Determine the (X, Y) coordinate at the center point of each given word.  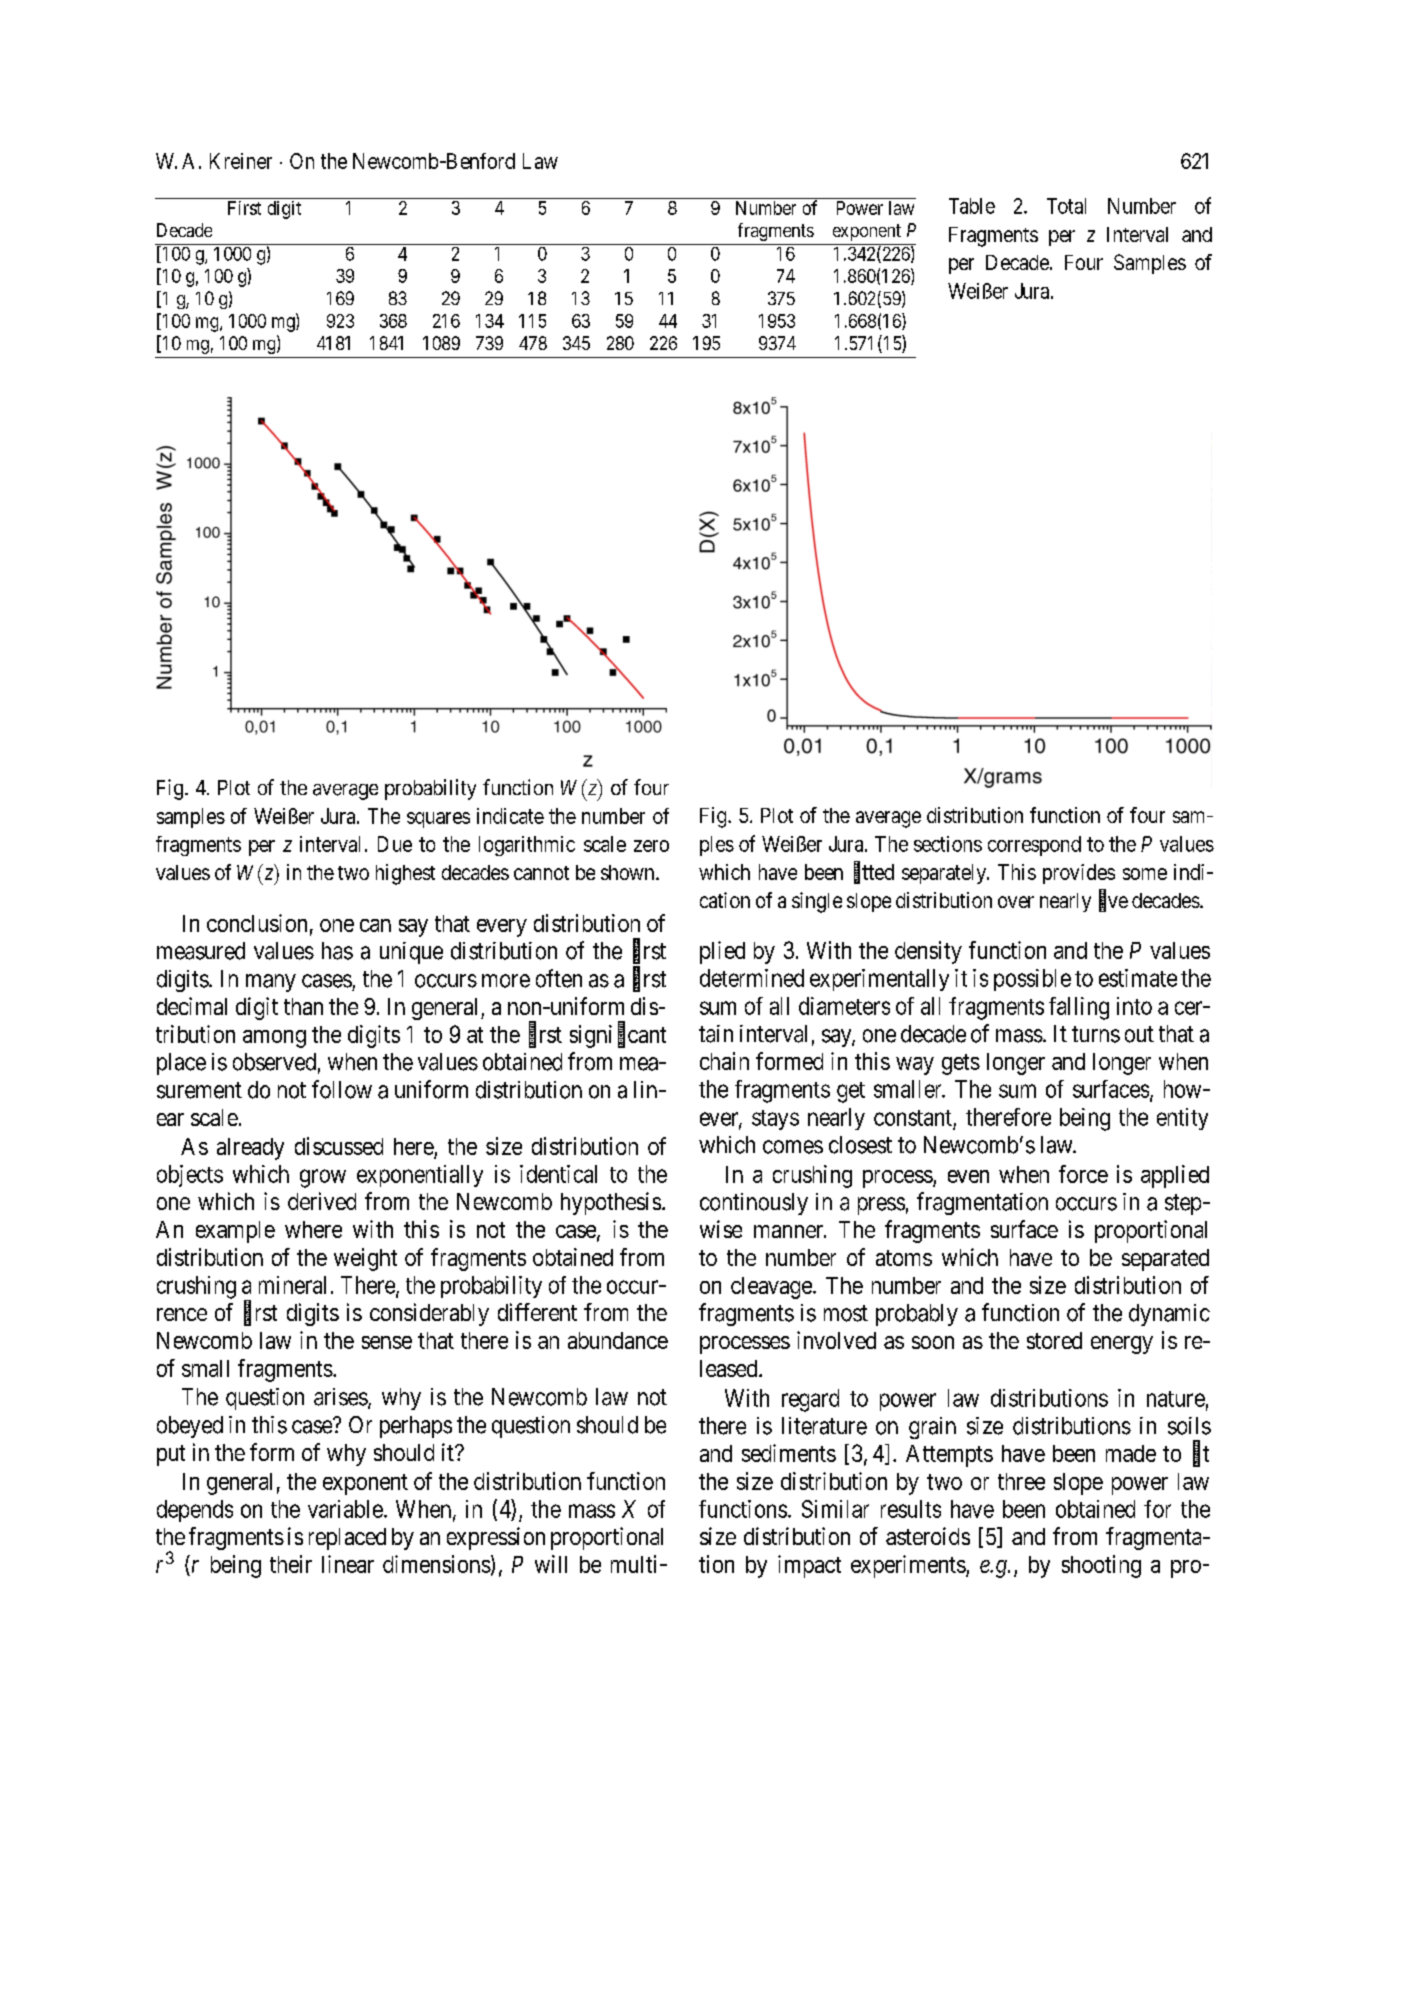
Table (972, 206)
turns (1096, 1034)
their (291, 1564)
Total (1066, 206)
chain (724, 1061)
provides (1079, 874)
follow (342, 1089)
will (551, 1564)
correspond (1034, 846)
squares (438, 820)
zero (651, 846)
